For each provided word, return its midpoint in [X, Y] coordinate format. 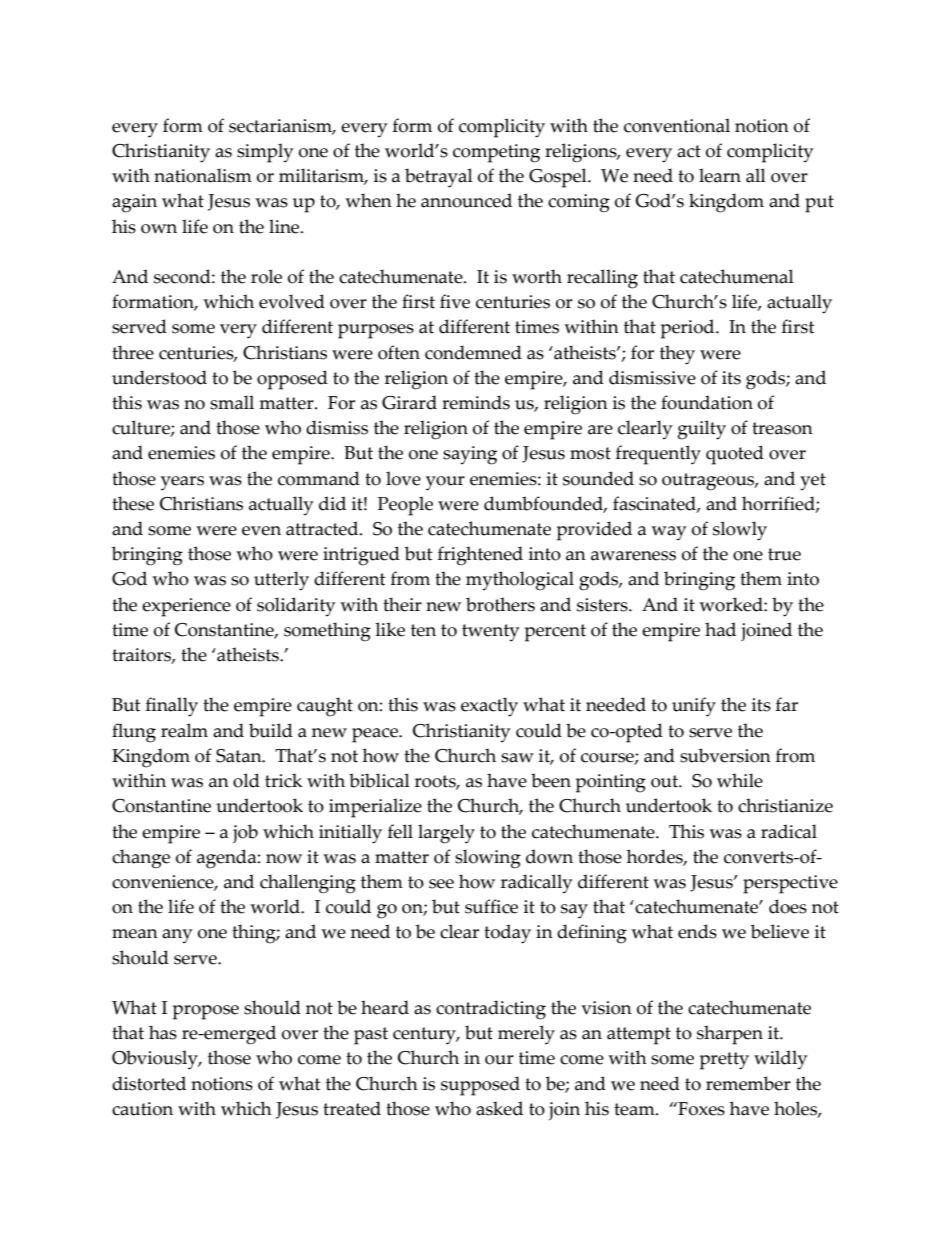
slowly [740, 531]
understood [159, 377]
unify [694, 707]
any [177, 936]
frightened [480, 556]
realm [184, 730]
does [788, 906]
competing [496, 153]
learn [720, 175]
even [261, 531]
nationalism [203, 175]
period [689, 329]
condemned [473, 352]
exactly [489, 707]
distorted [149, 1083]
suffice [491, 906]
